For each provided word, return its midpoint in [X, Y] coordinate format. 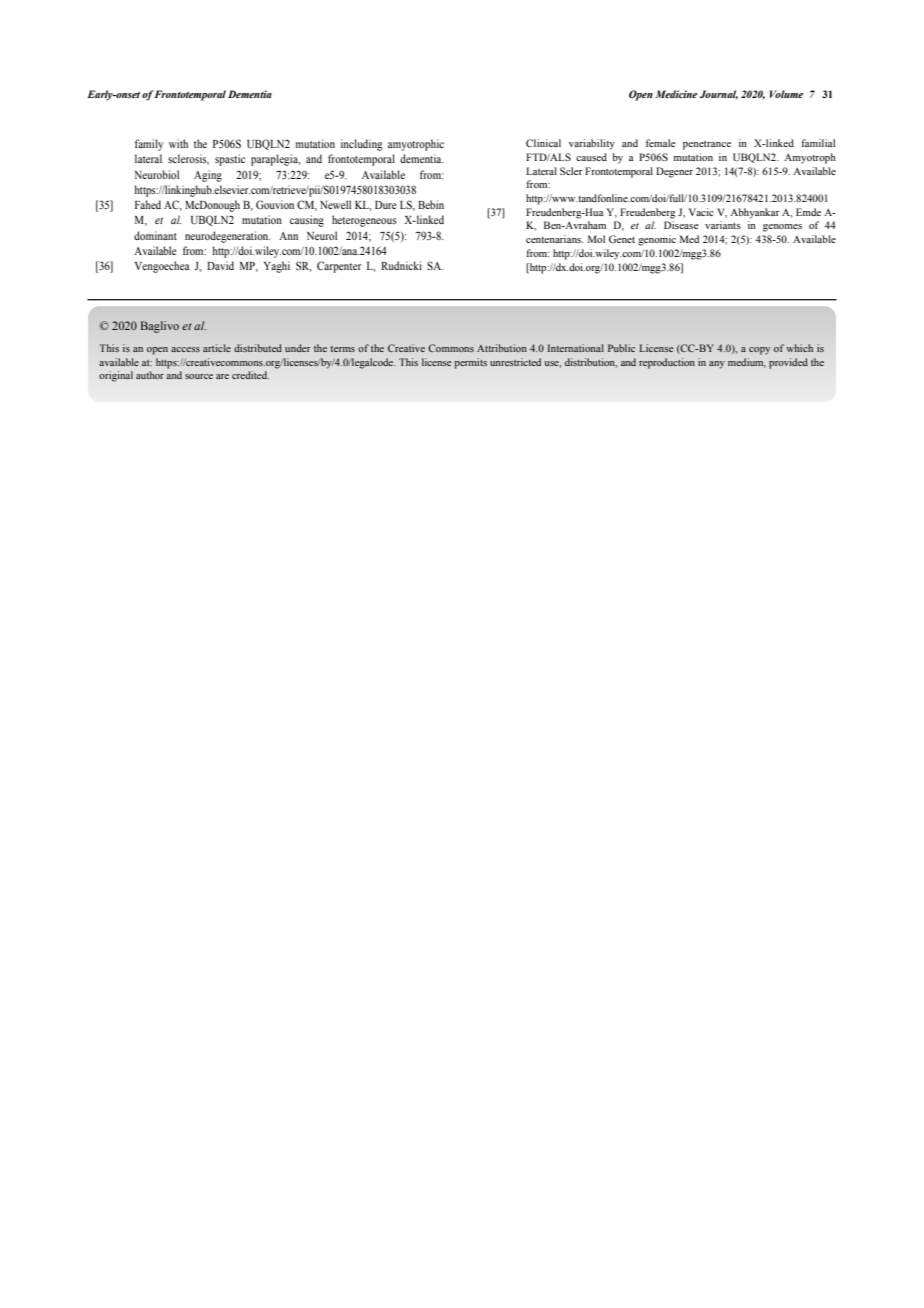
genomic [657, 240]
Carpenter [339, 267]
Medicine [676, 94]
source [199, 376]
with [178, 143]
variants [723, 225]
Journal [719, 95]
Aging [208, 176]
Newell [335, 204]
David [220, 265]
